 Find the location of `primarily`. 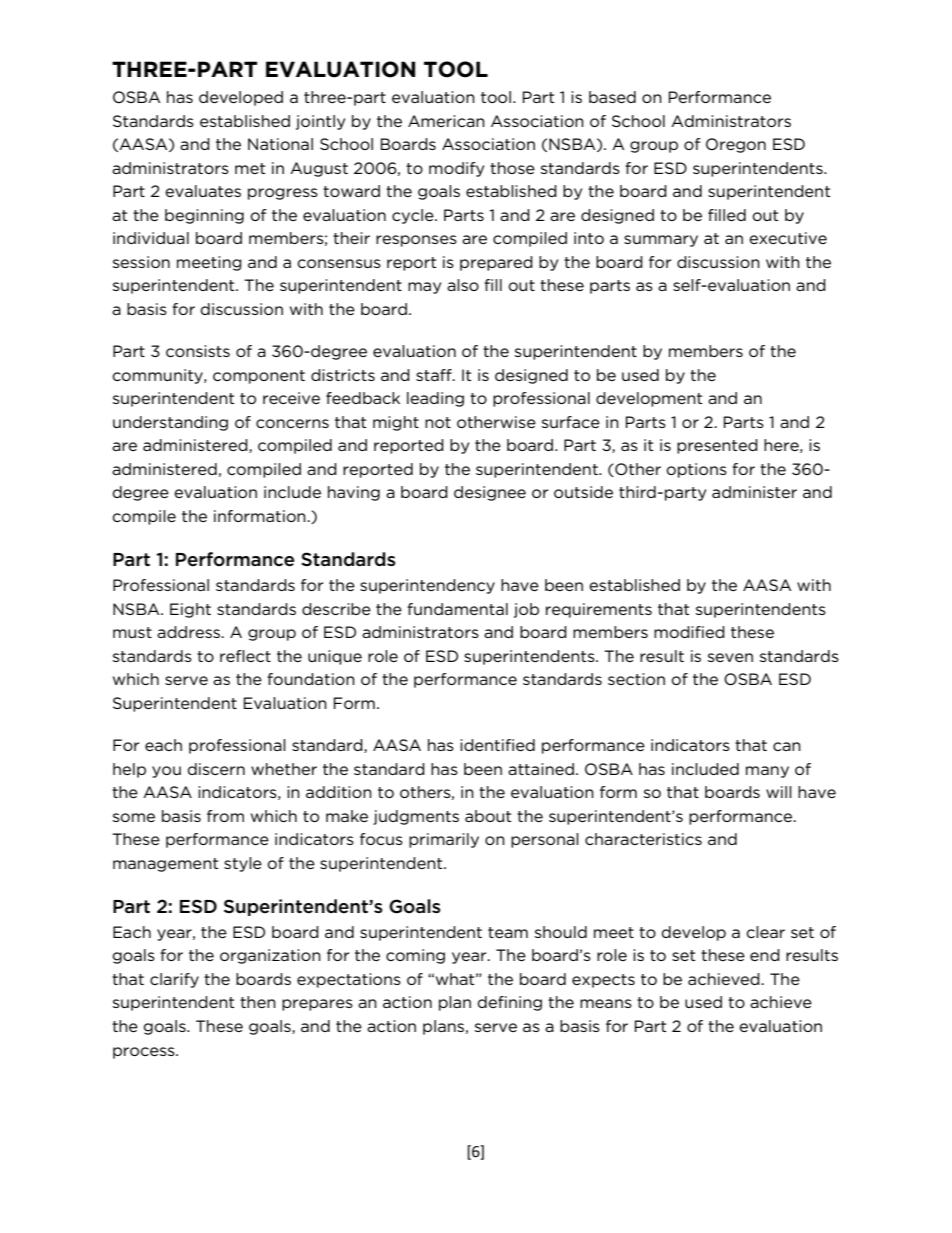

primarily is located at coordinates (444, 840).
